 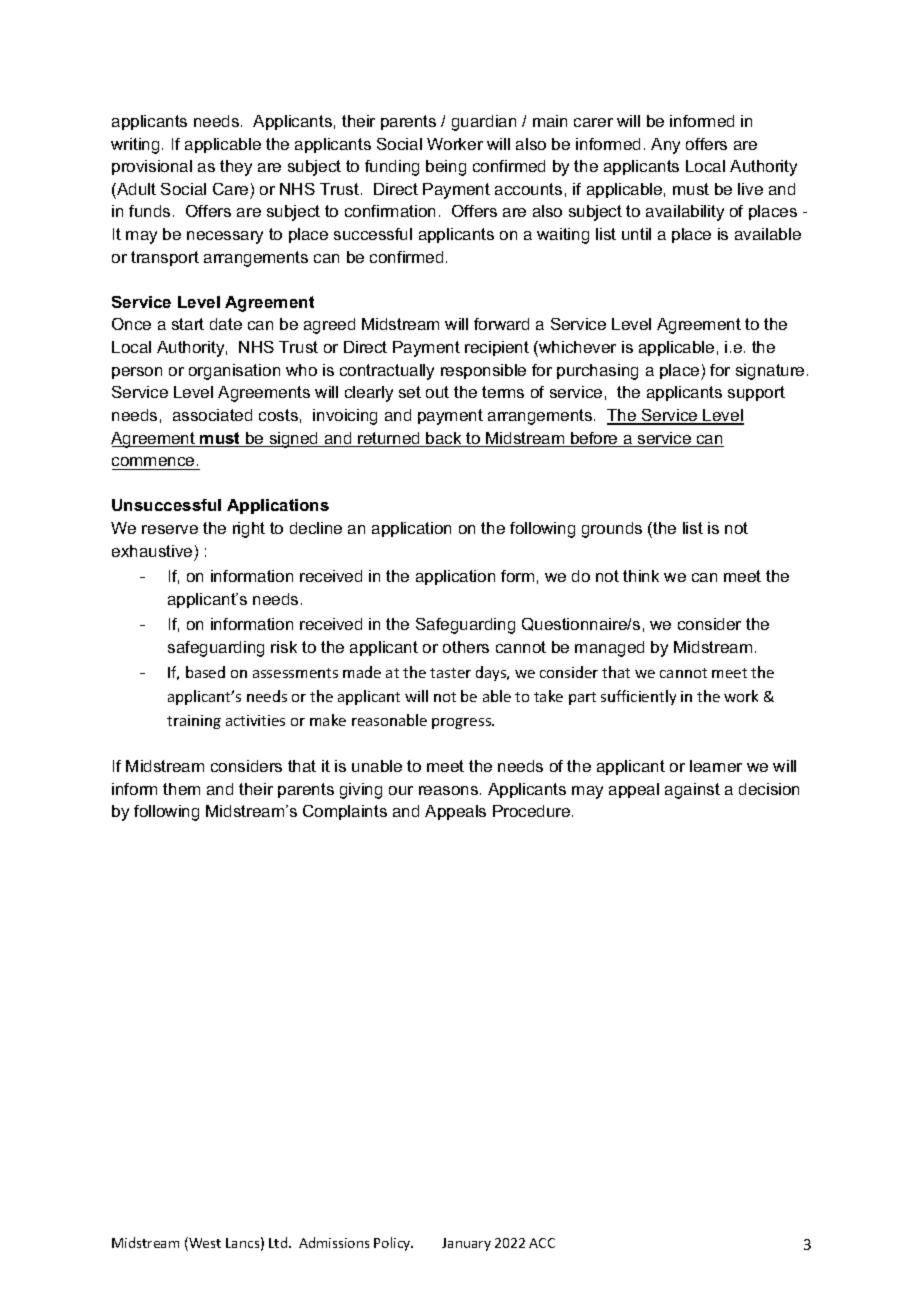 I want to click on being, so click(x=446, y=168).
